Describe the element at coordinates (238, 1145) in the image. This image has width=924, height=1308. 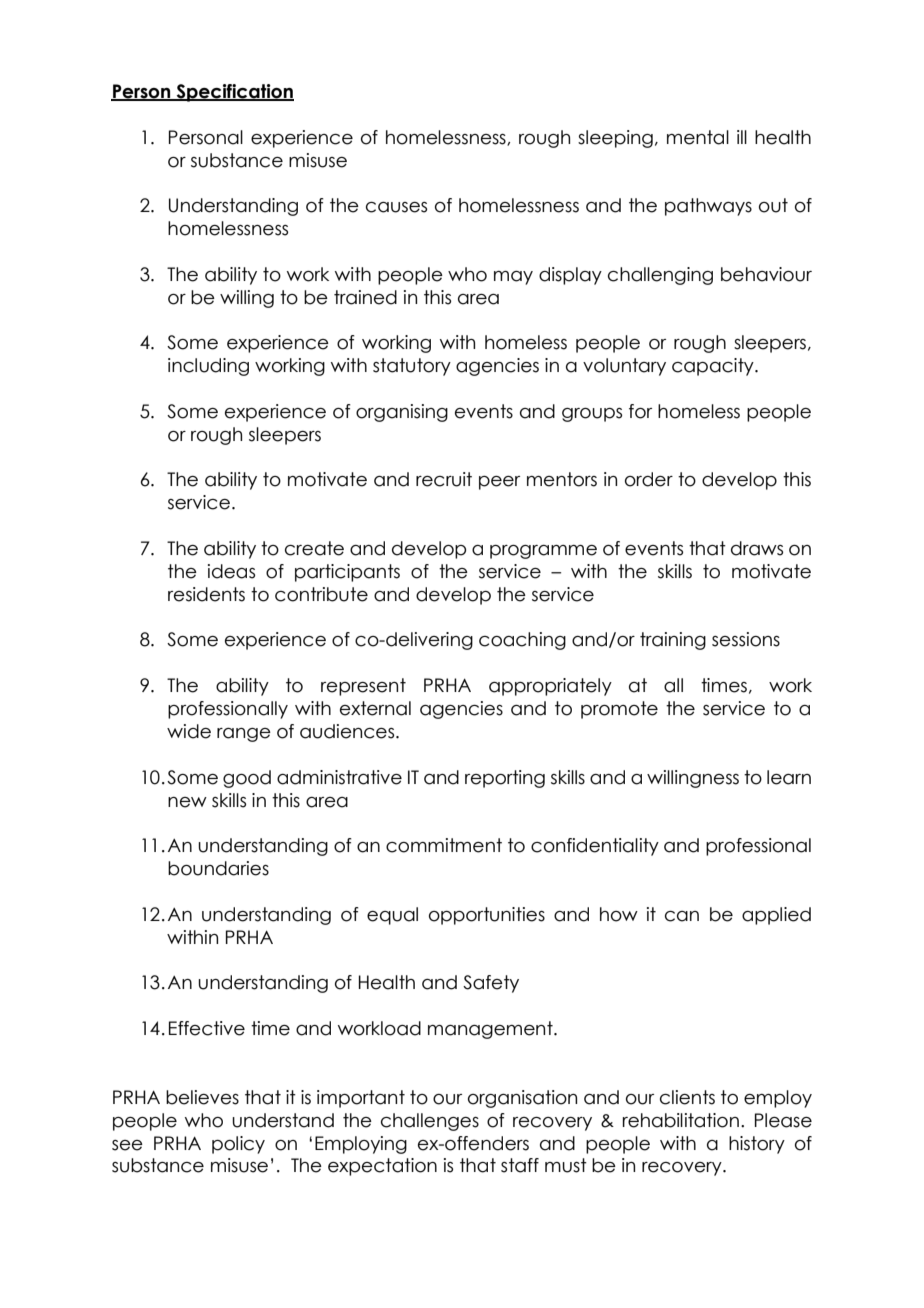
I see `policy` at that location.
